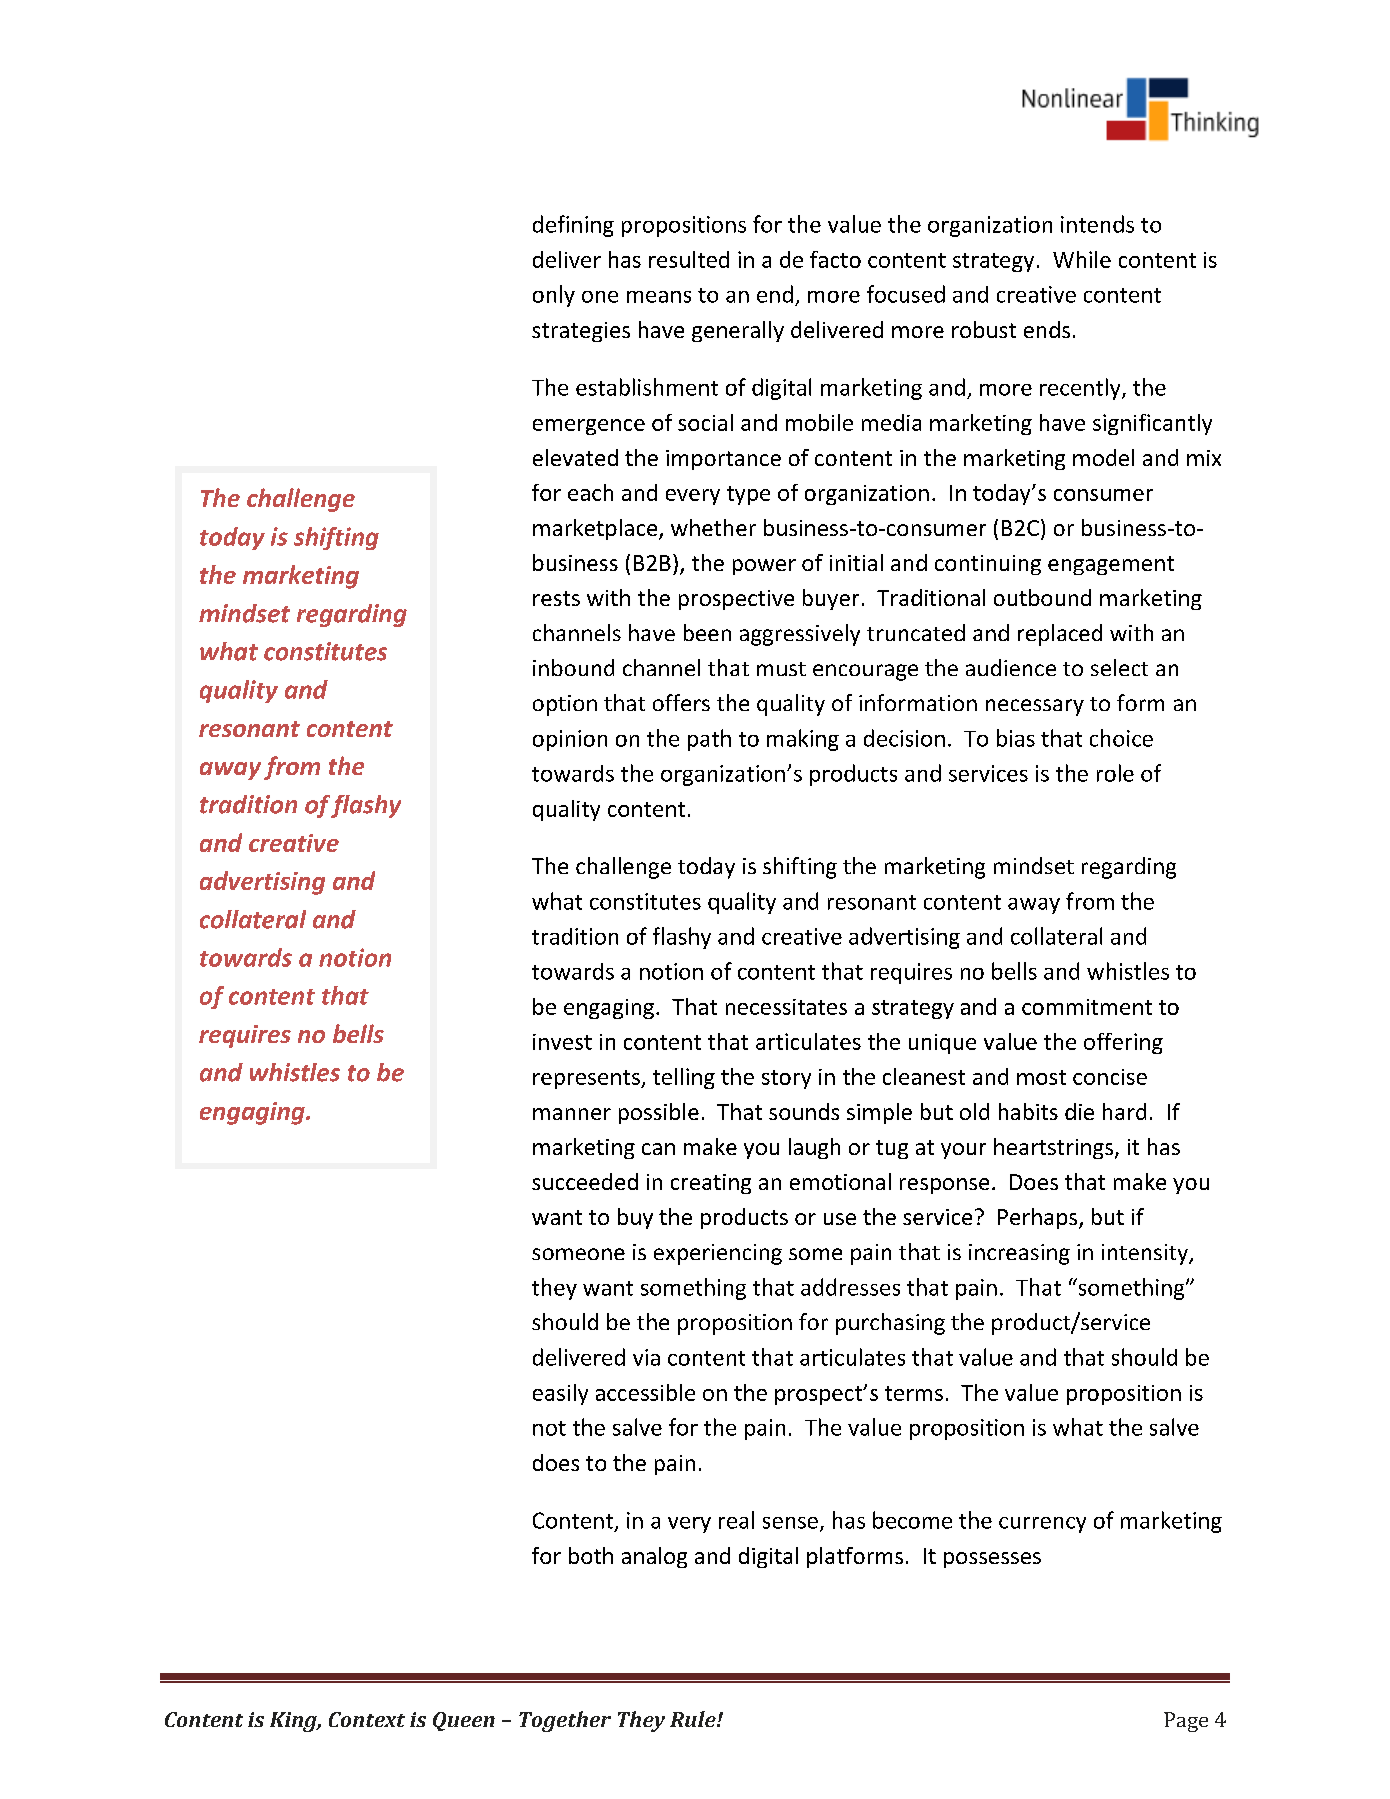  Describe the element at coordinates (1082, 259) in the screenshot. I see `While` at that location.
